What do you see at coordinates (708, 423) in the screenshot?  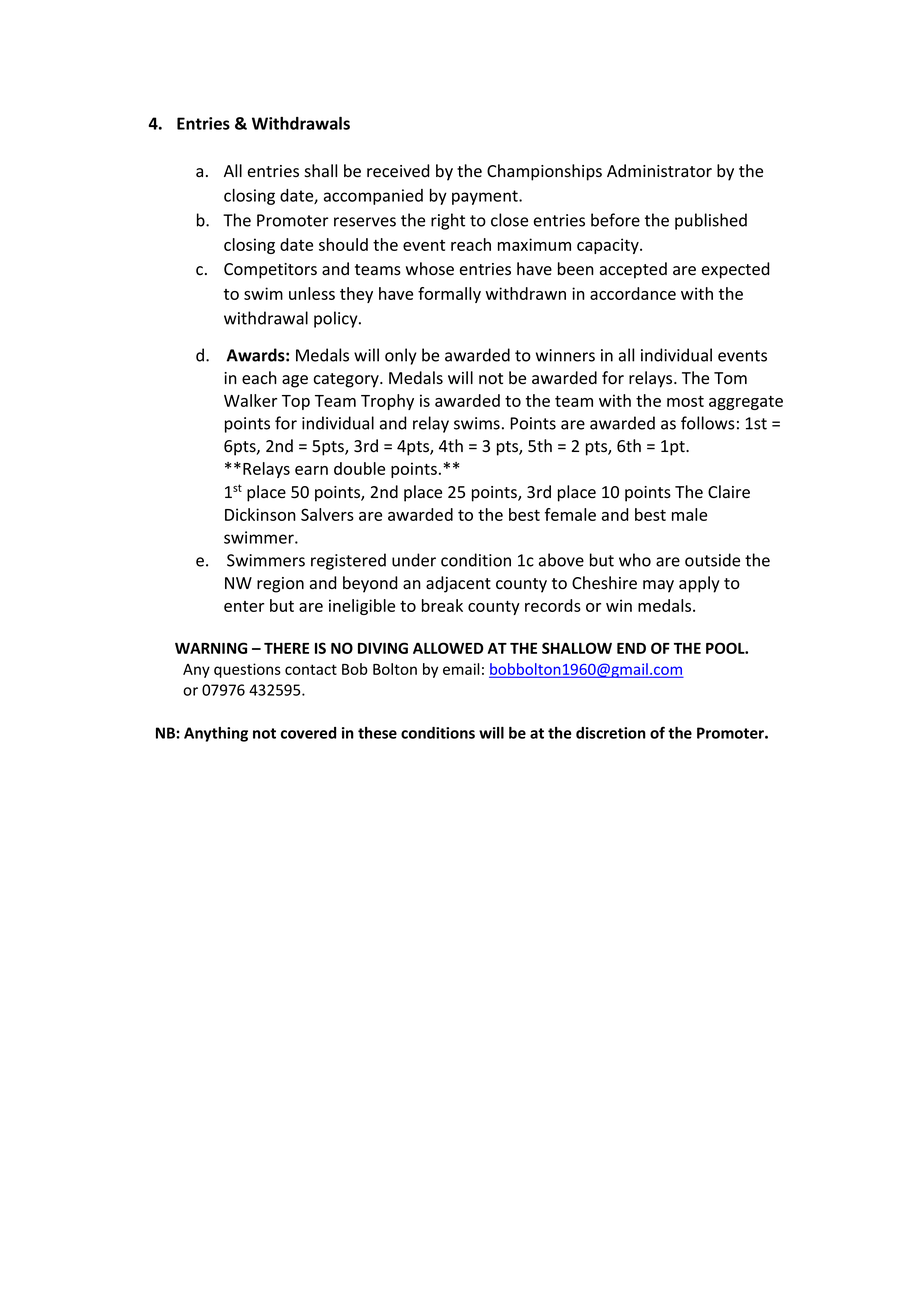 I see `follows` at bounding box center [708, 423].
